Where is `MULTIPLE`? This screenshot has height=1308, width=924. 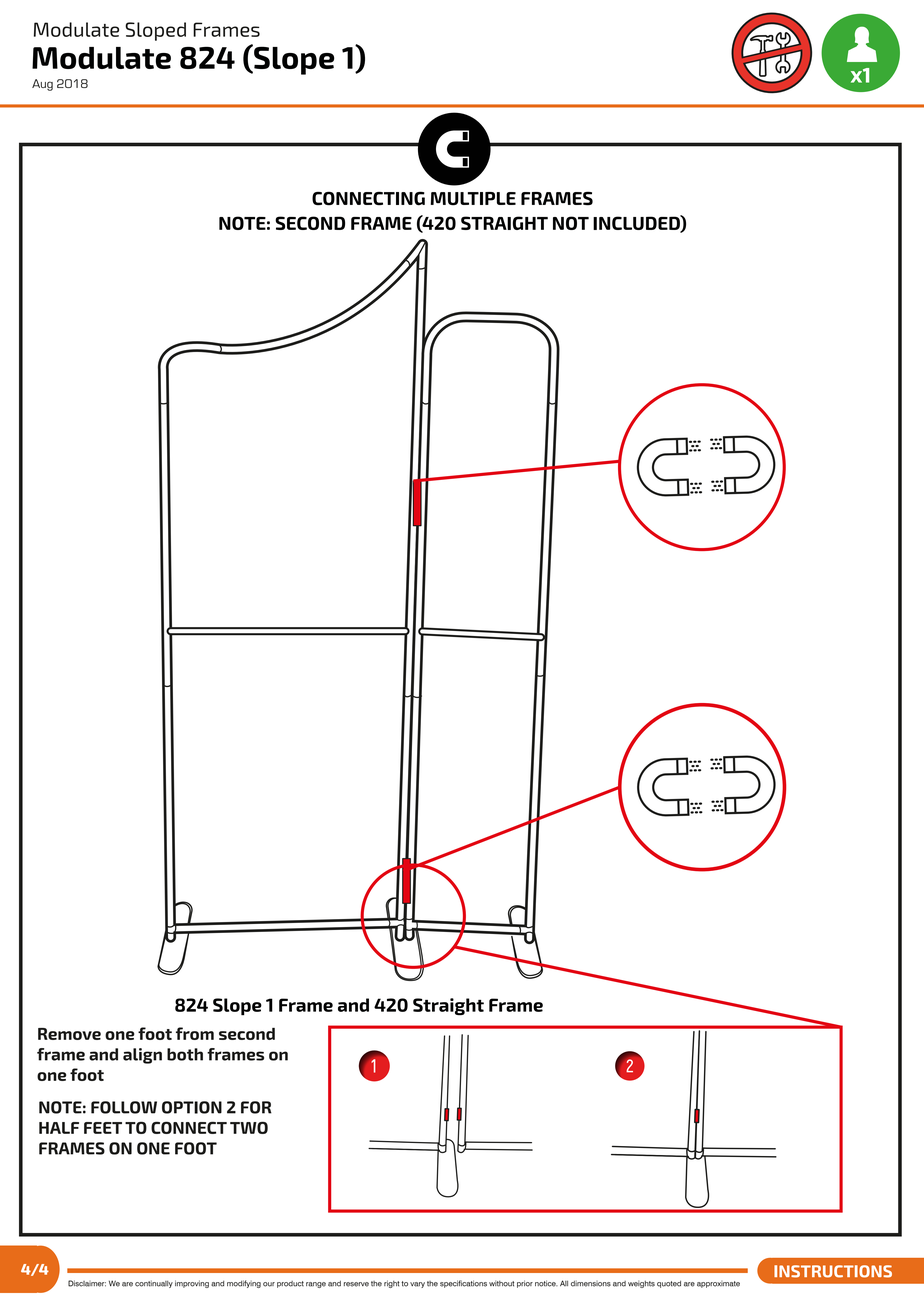
MULTIPLE is located at coordinates (473, 199).
